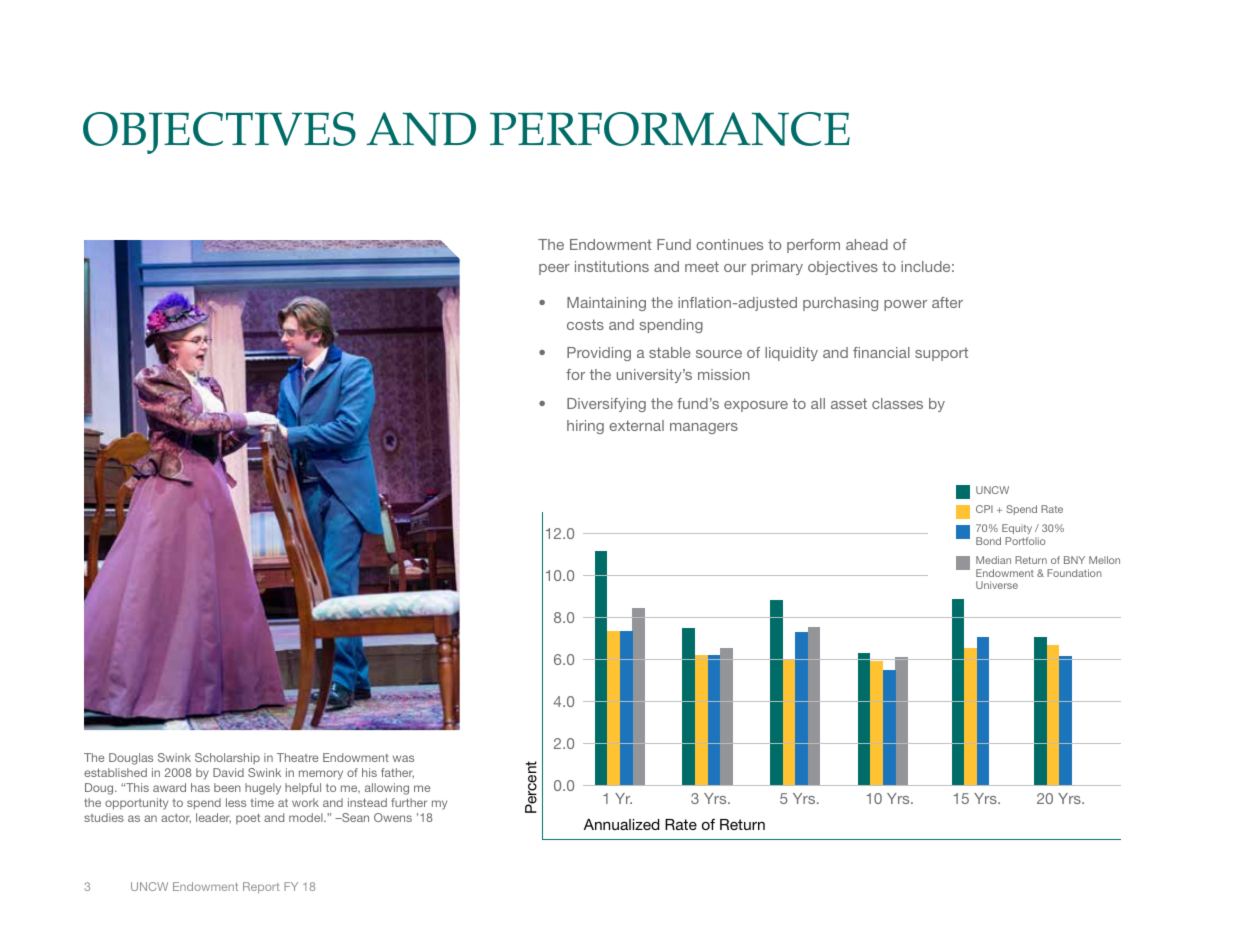  I want to click on Universe, so click(997, 585).
